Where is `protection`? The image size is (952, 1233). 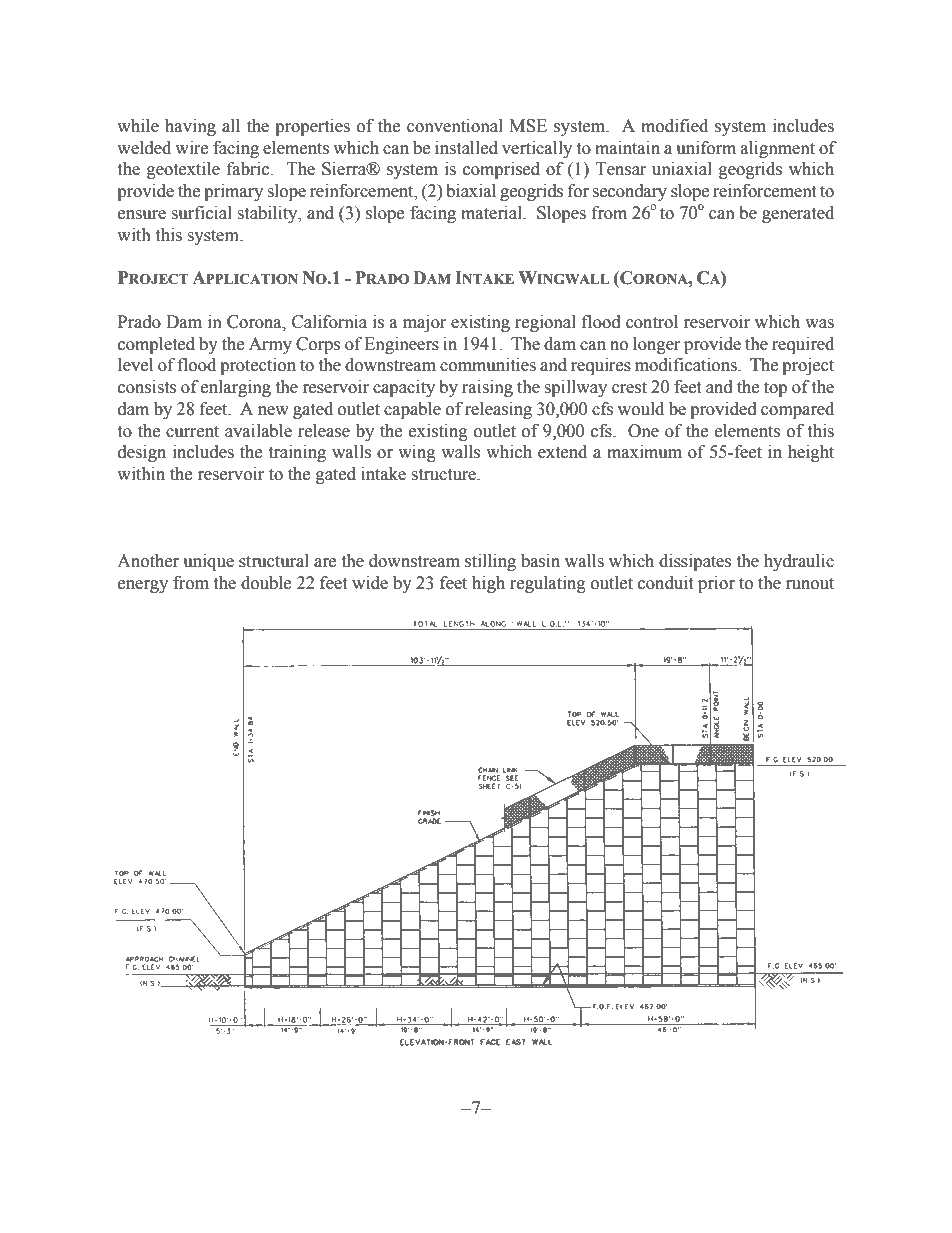
protection is located at coordinates (258, 366).
